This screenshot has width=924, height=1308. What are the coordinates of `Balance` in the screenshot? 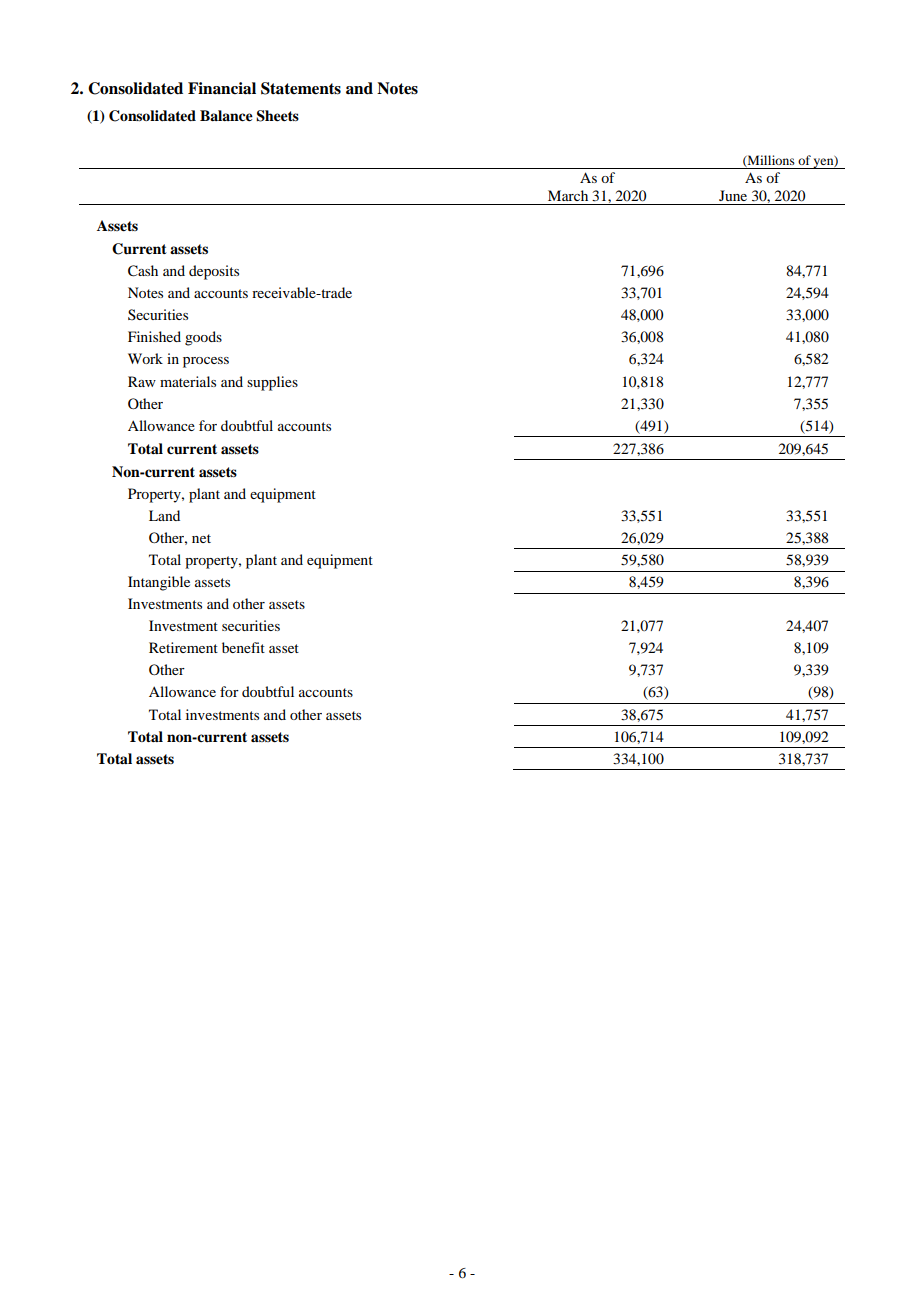 It's located at (226, 116).
